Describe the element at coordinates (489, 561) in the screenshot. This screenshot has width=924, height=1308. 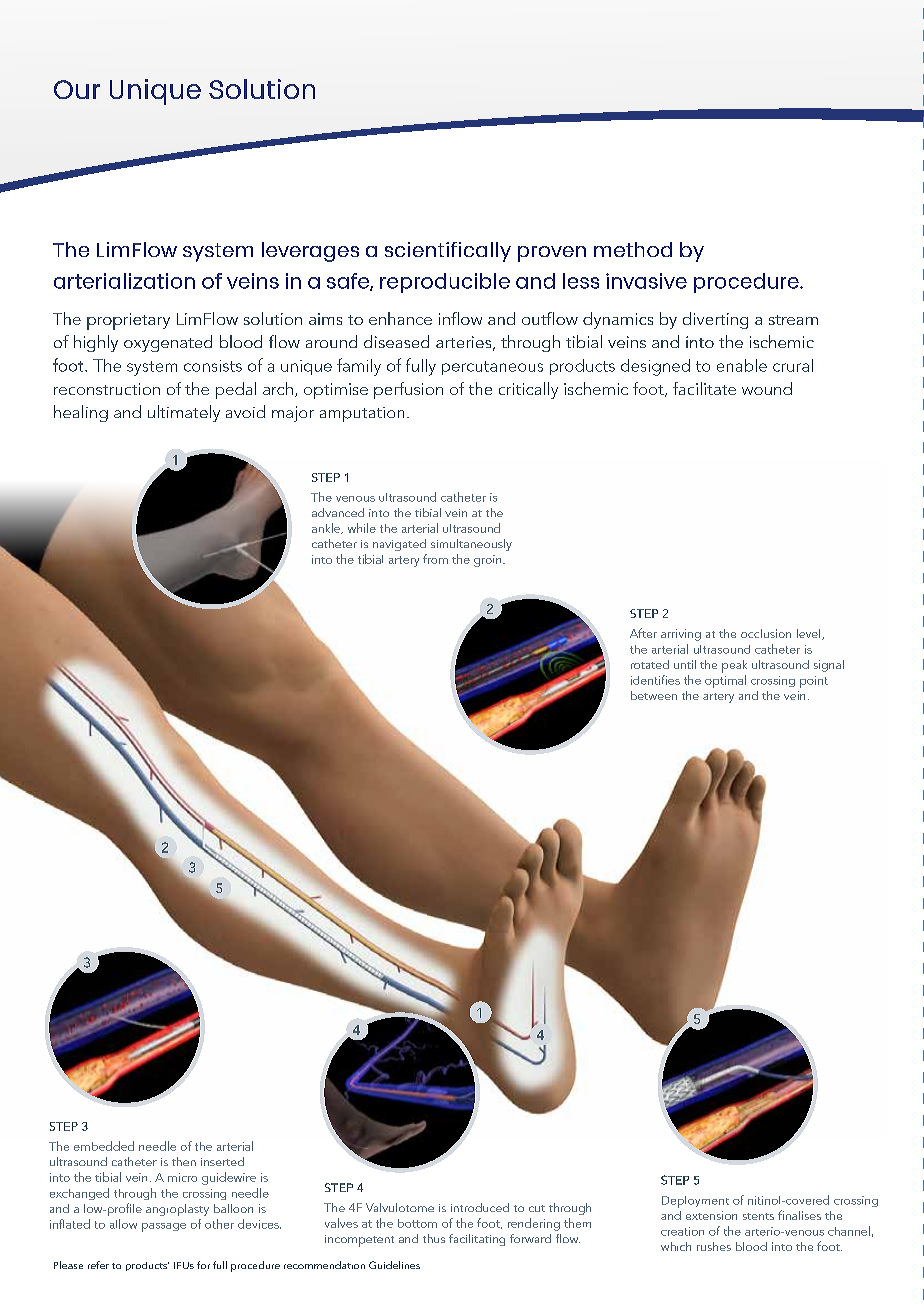
I see `groin` at that location.
